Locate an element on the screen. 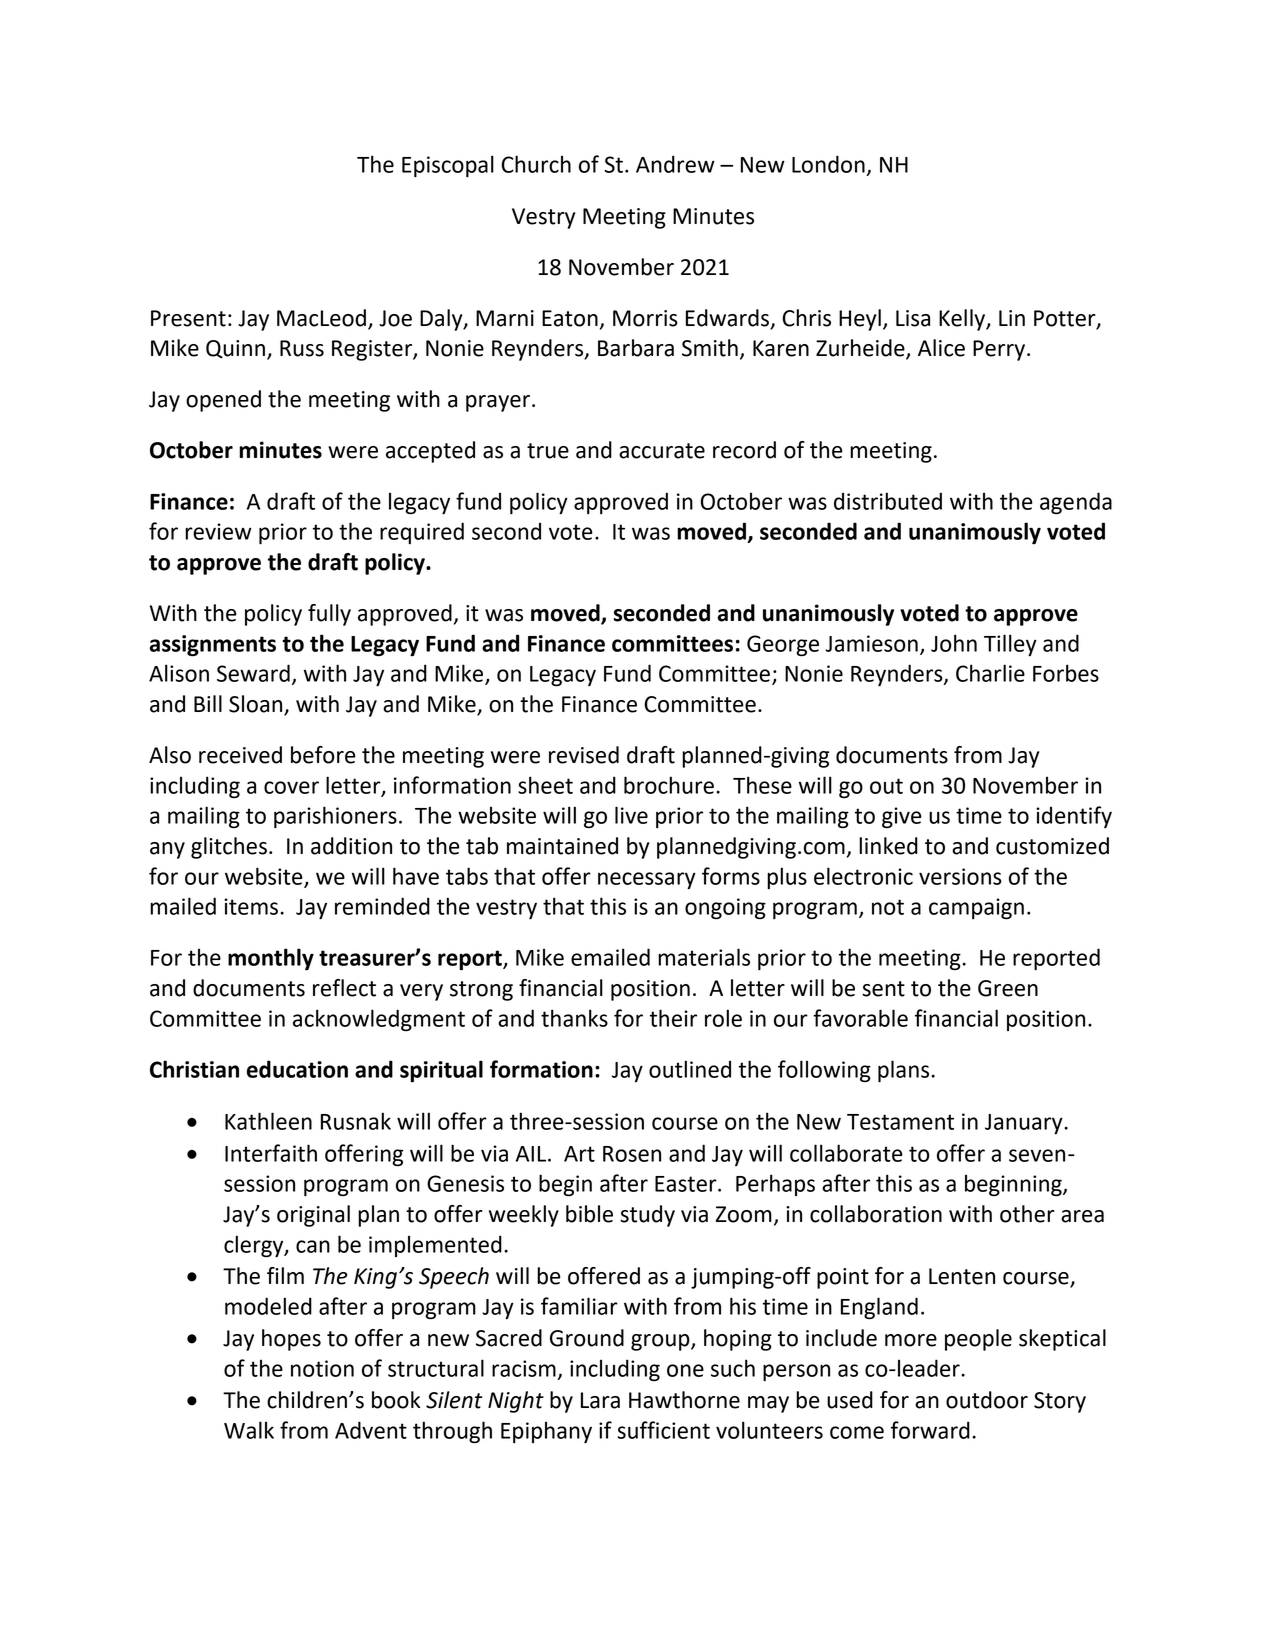  outlined is located at coordinates (690, 1069).
